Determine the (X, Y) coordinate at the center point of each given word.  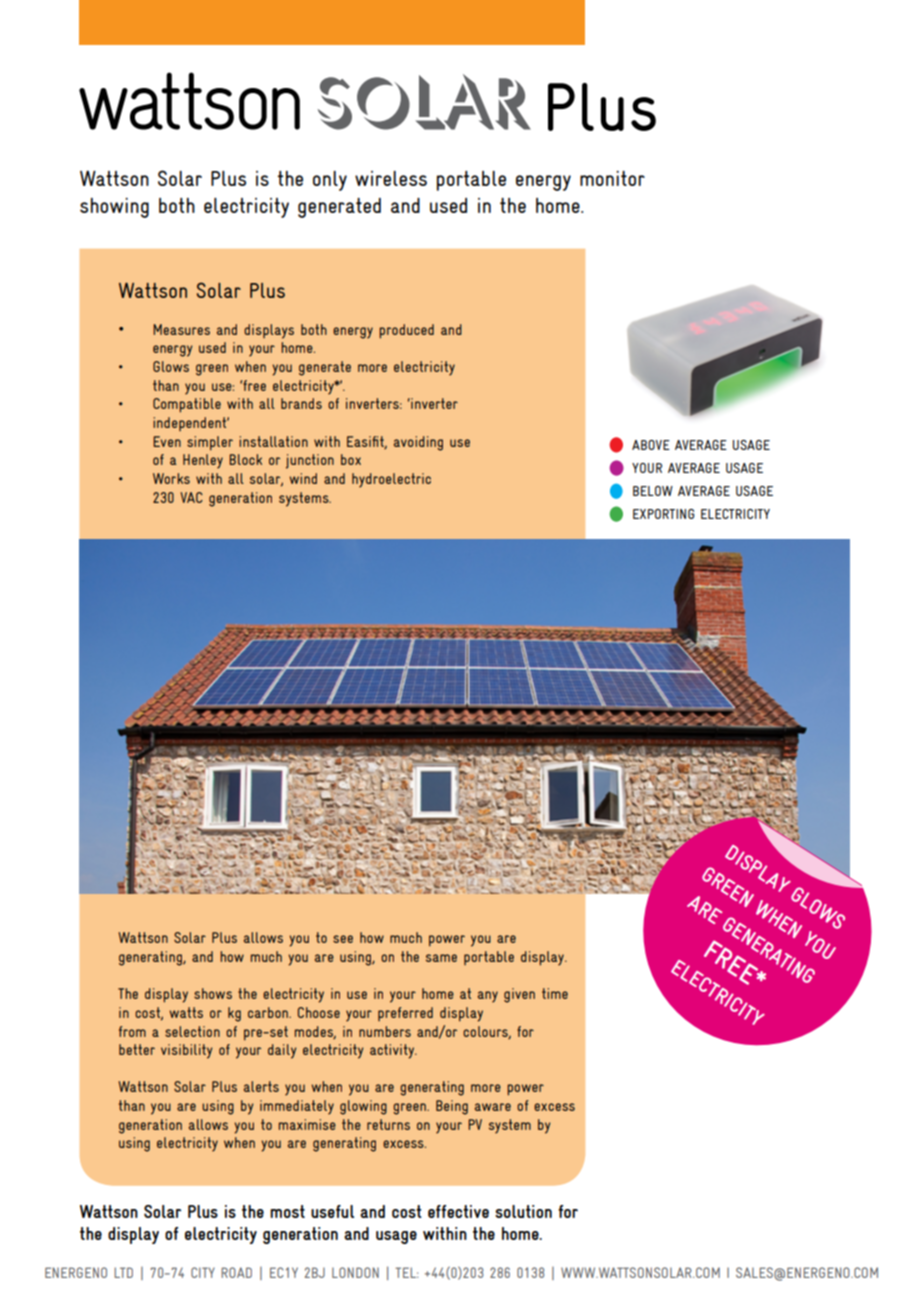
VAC (191, 497)
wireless (391, 178)
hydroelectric (391, 480)
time (555, 993)
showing (114, 208)
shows (213, 993)
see (343, 939)
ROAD (236, 1272)
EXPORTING (663, 514)
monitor (612, 178)
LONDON (355, 1272)
